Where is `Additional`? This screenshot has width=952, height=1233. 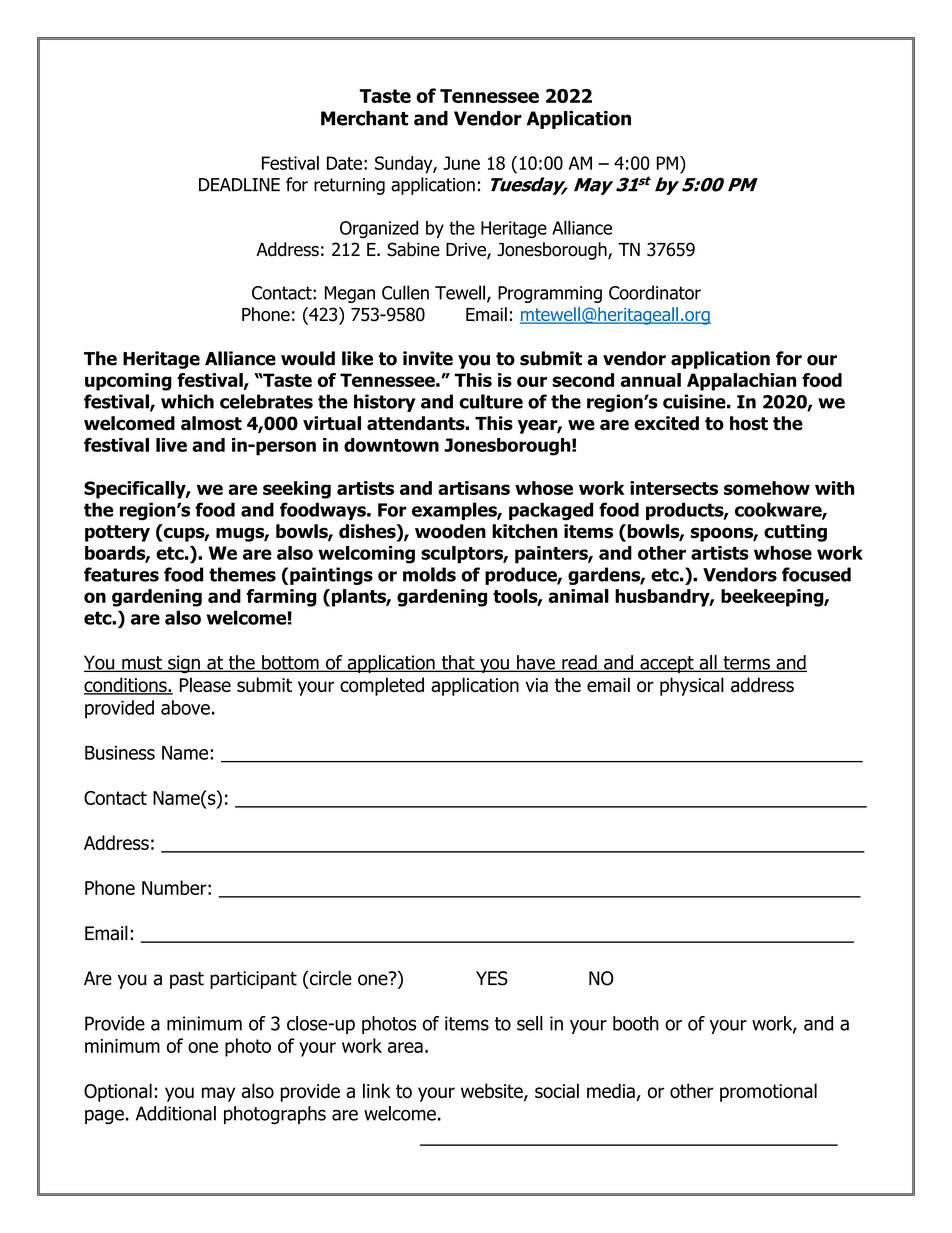 Additional is located at coordinates (176, 1113).
